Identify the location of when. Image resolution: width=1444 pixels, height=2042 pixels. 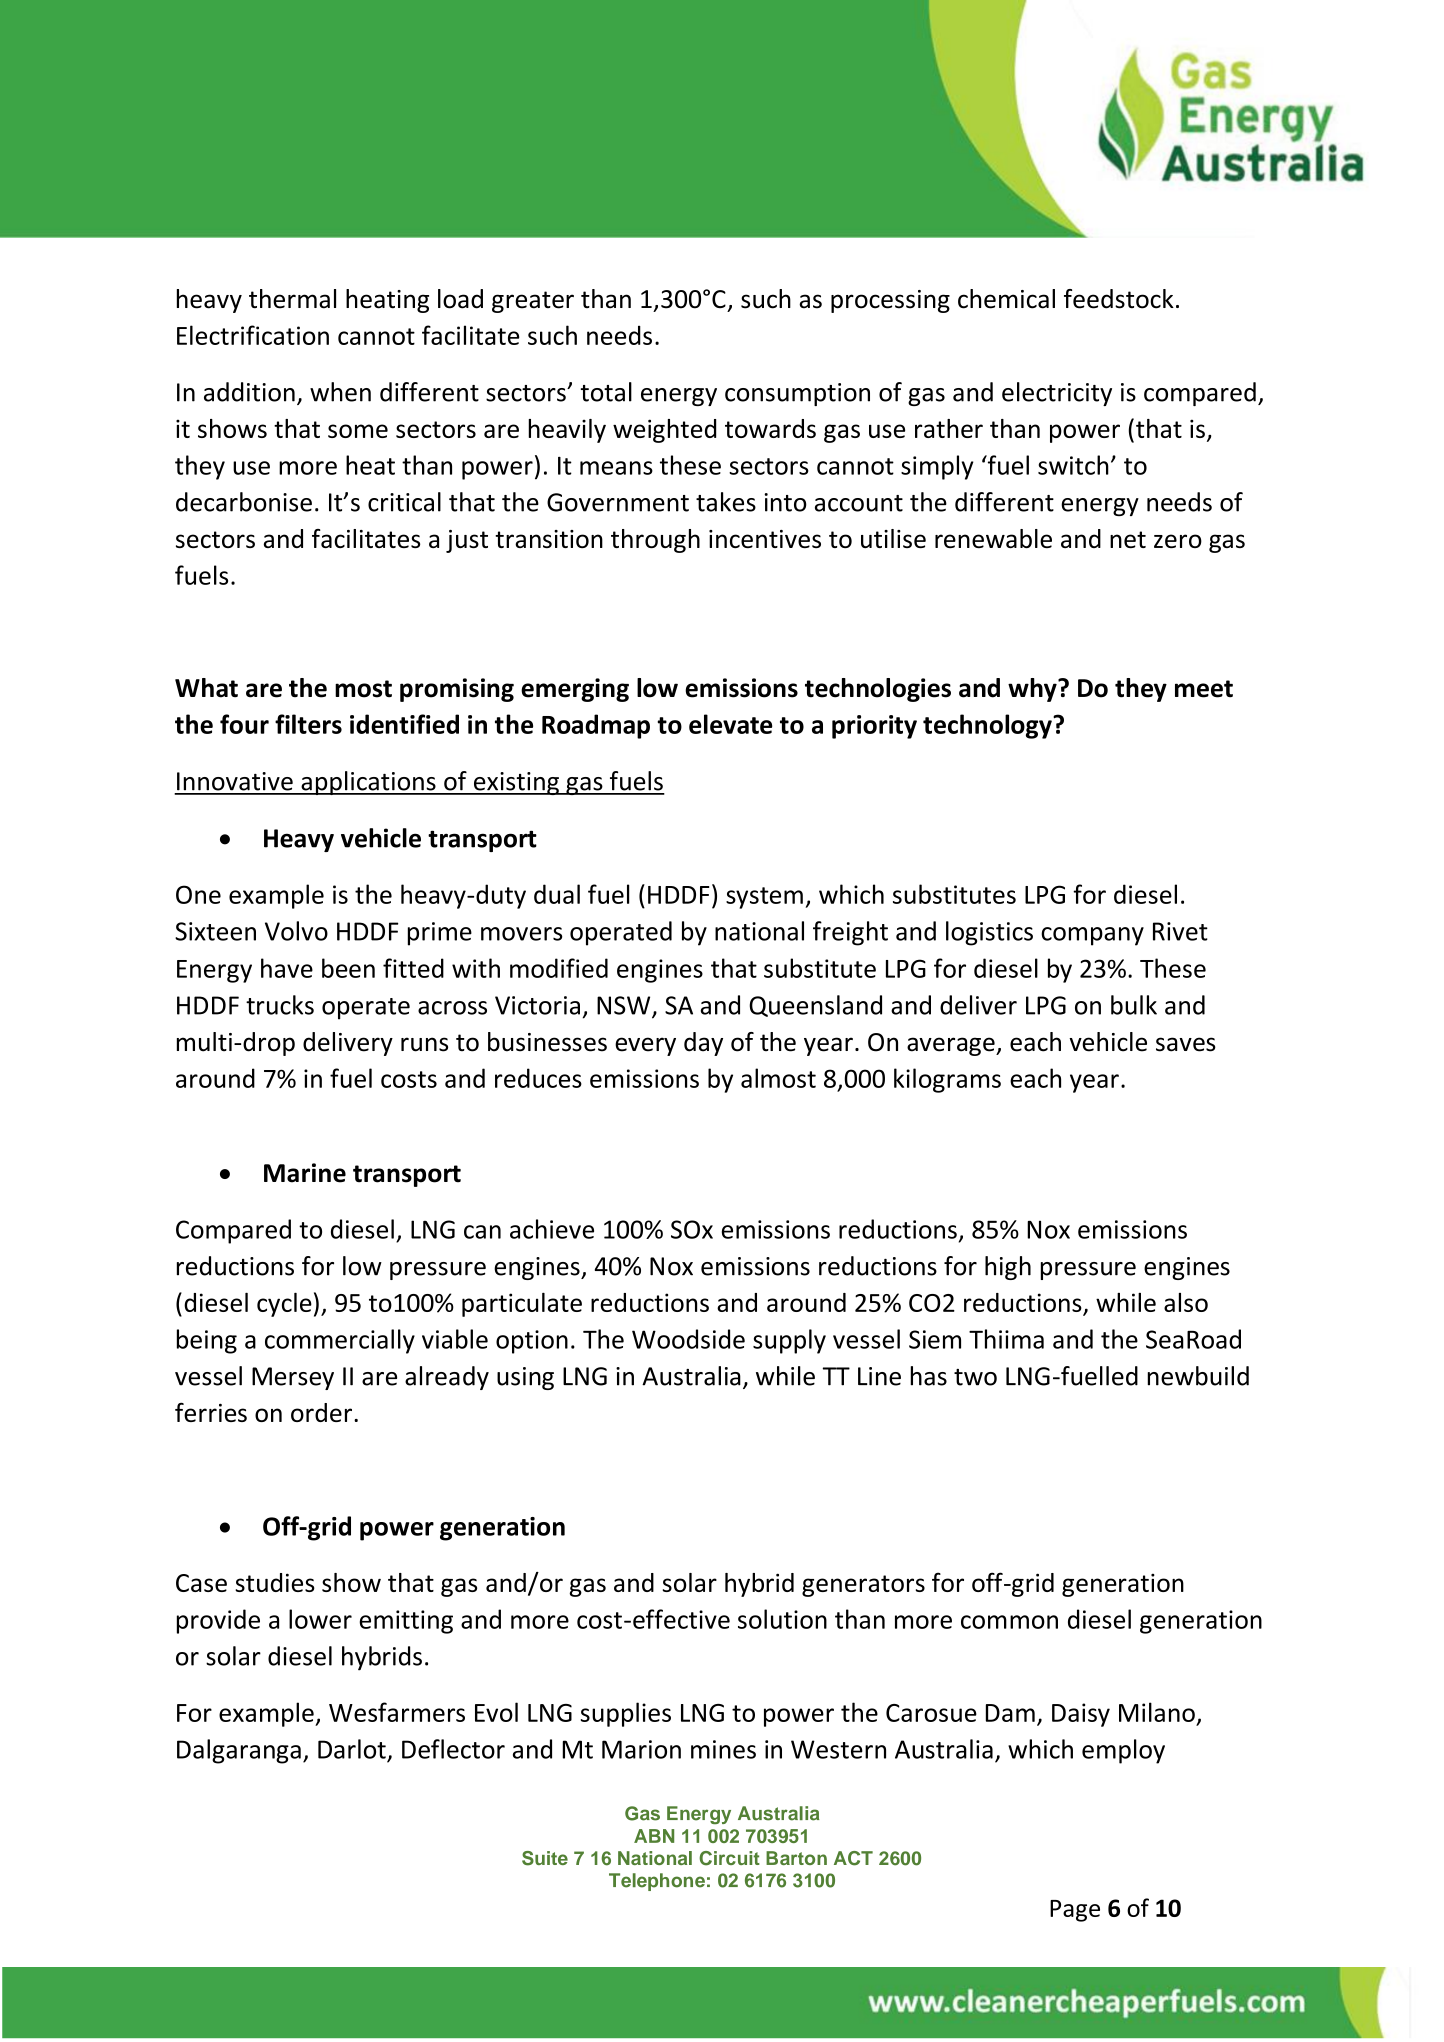
(340, 392).
